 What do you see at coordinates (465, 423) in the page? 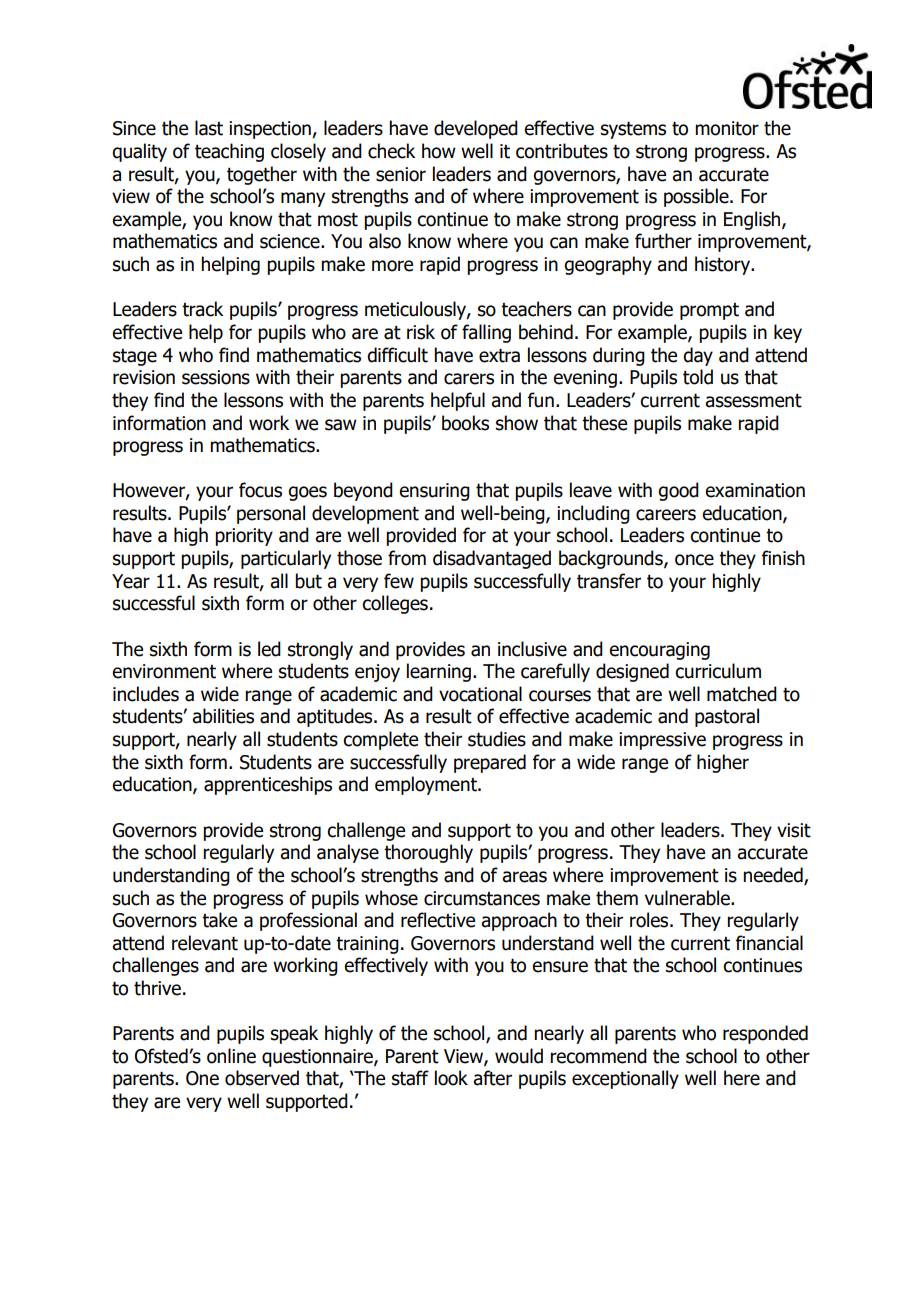
I see `books` at bounding box center [465, 423].
